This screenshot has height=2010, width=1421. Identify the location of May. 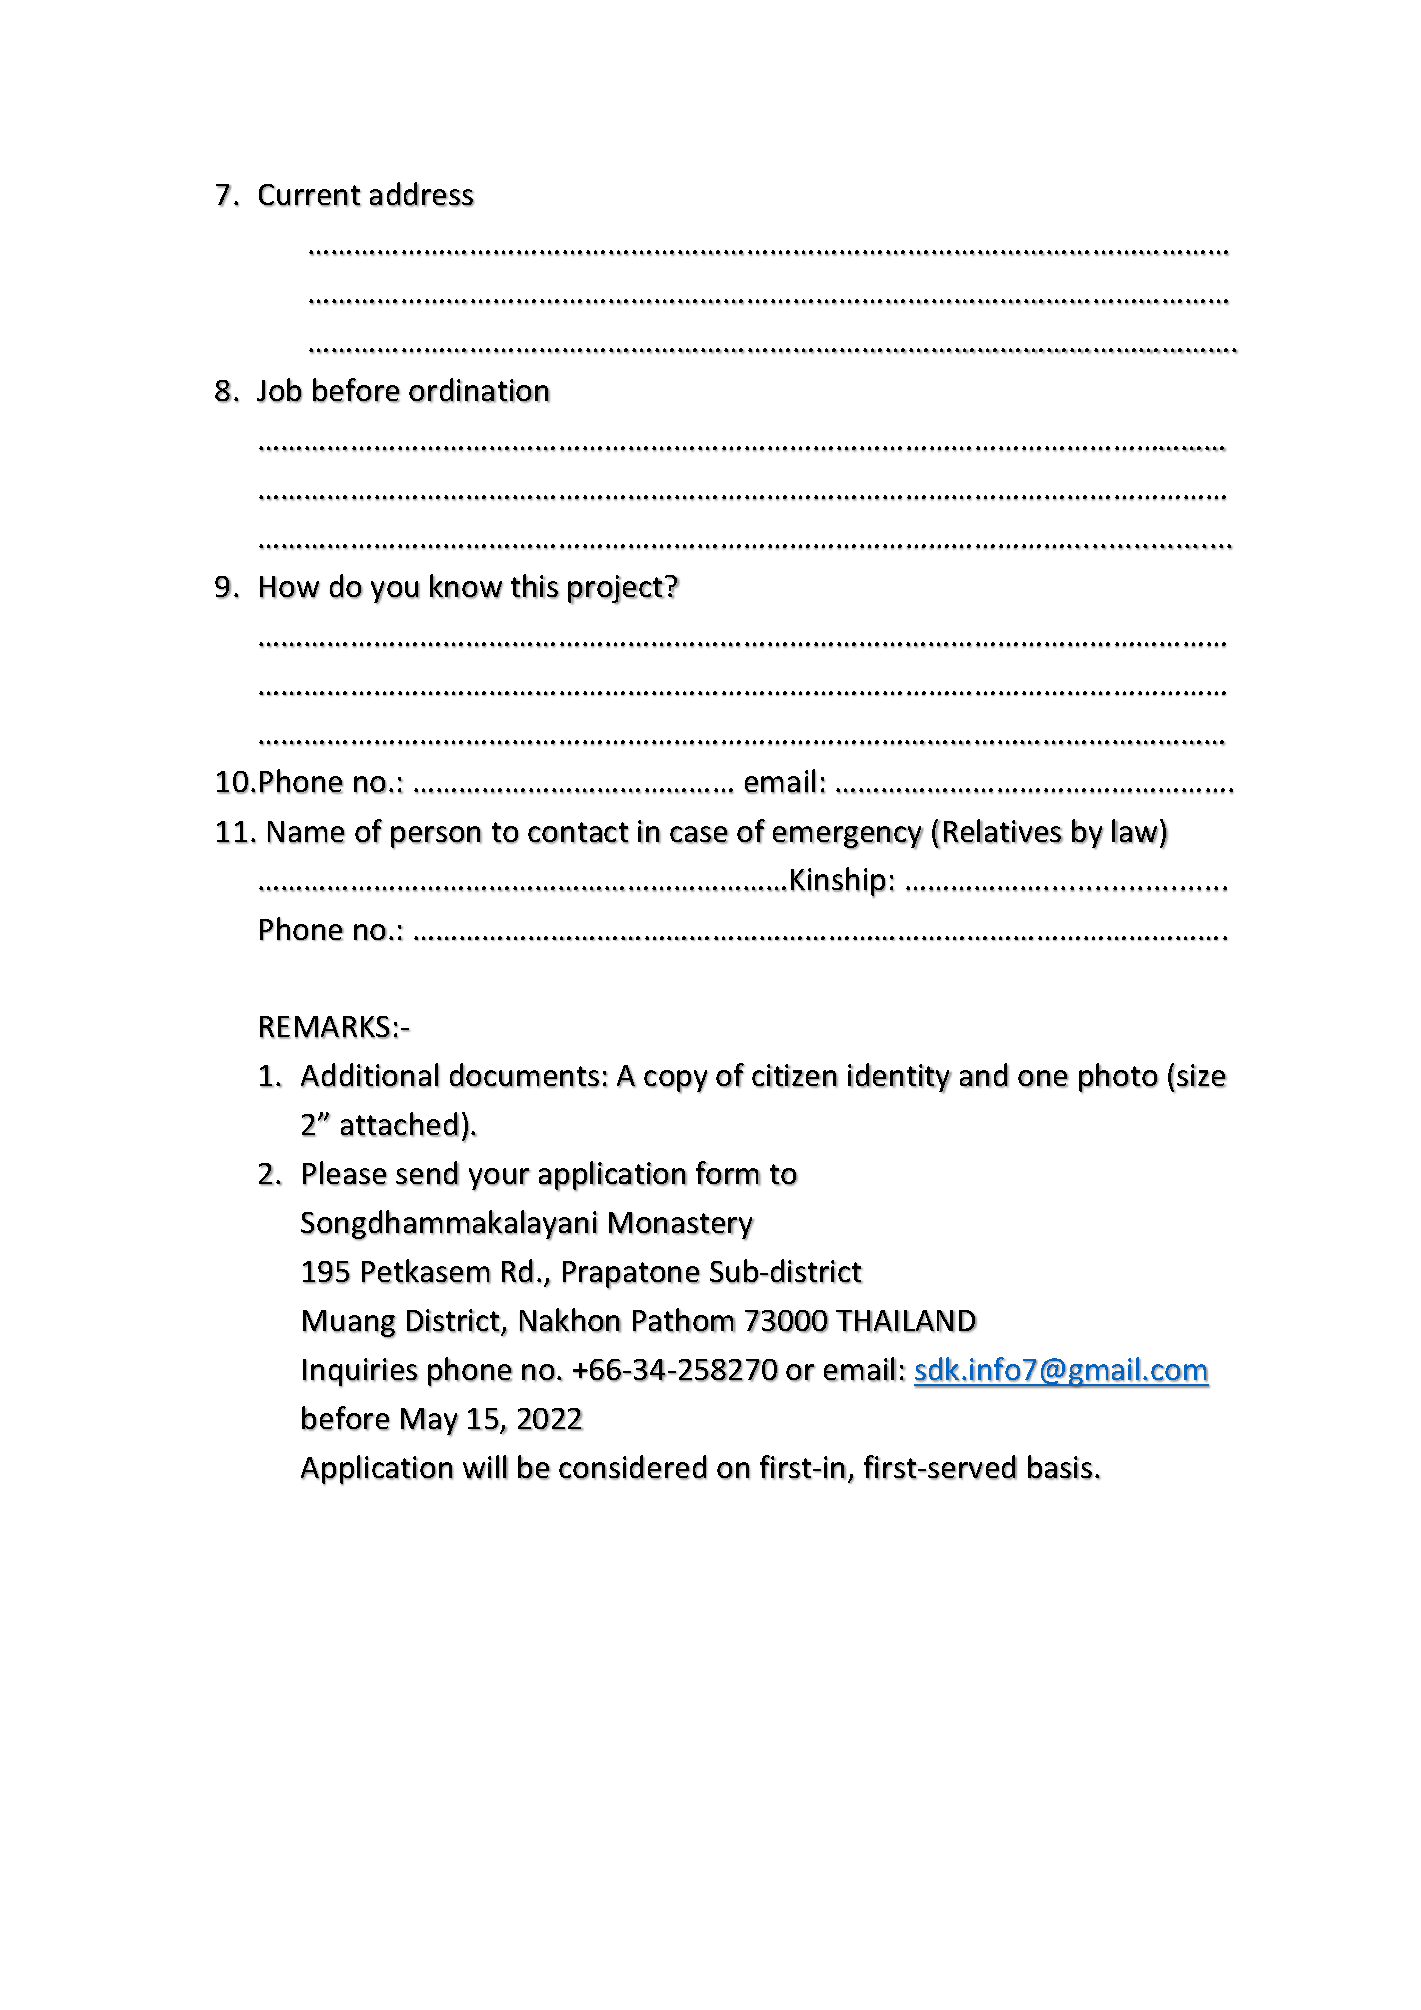
(430, 1422).
